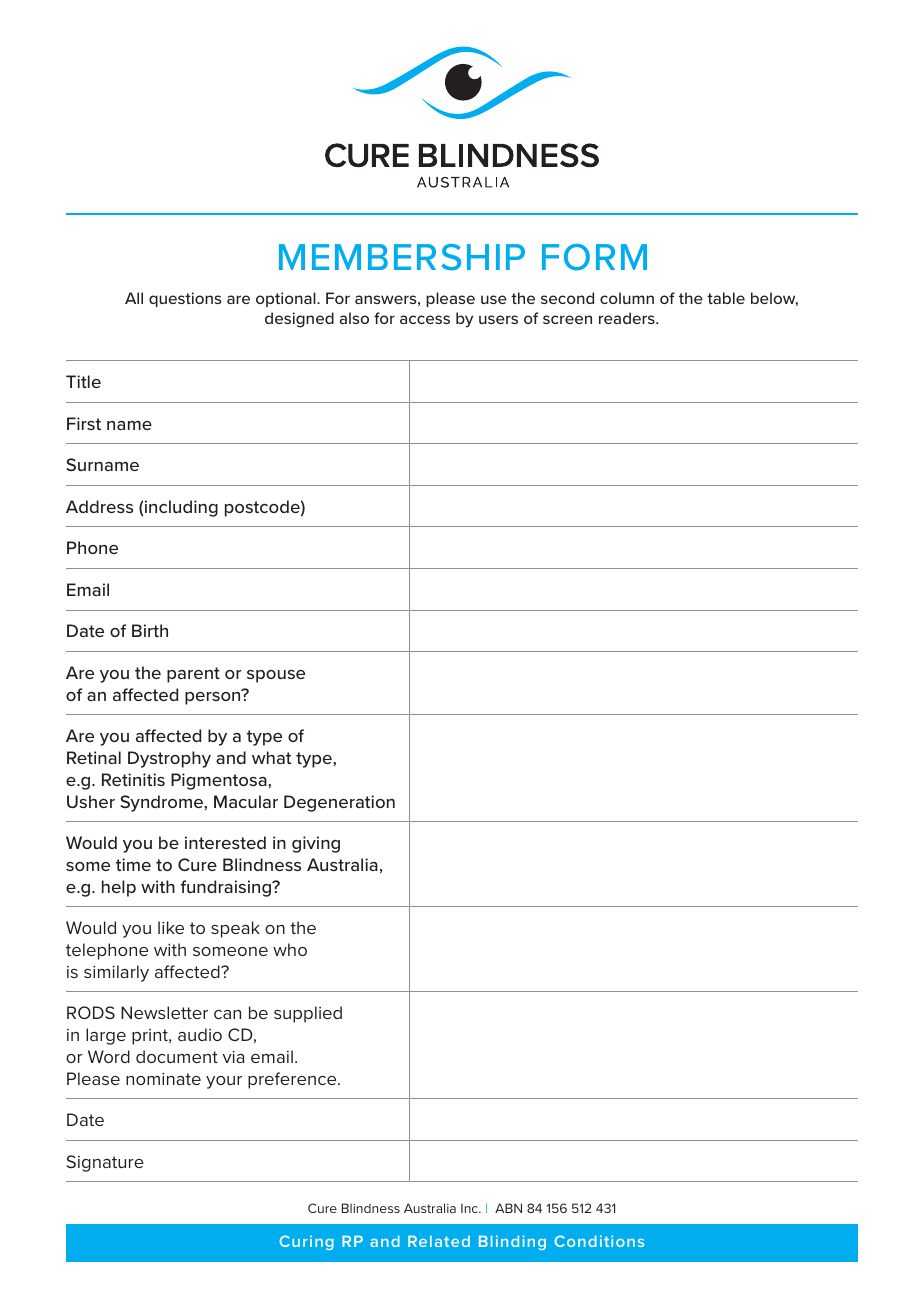 Image resolution: width=924 pixels, height=1308 pixels. What do you see at coordinates (439, 1241) in the screenshot?
I see `Related` at bounding box center [439, 1241].
